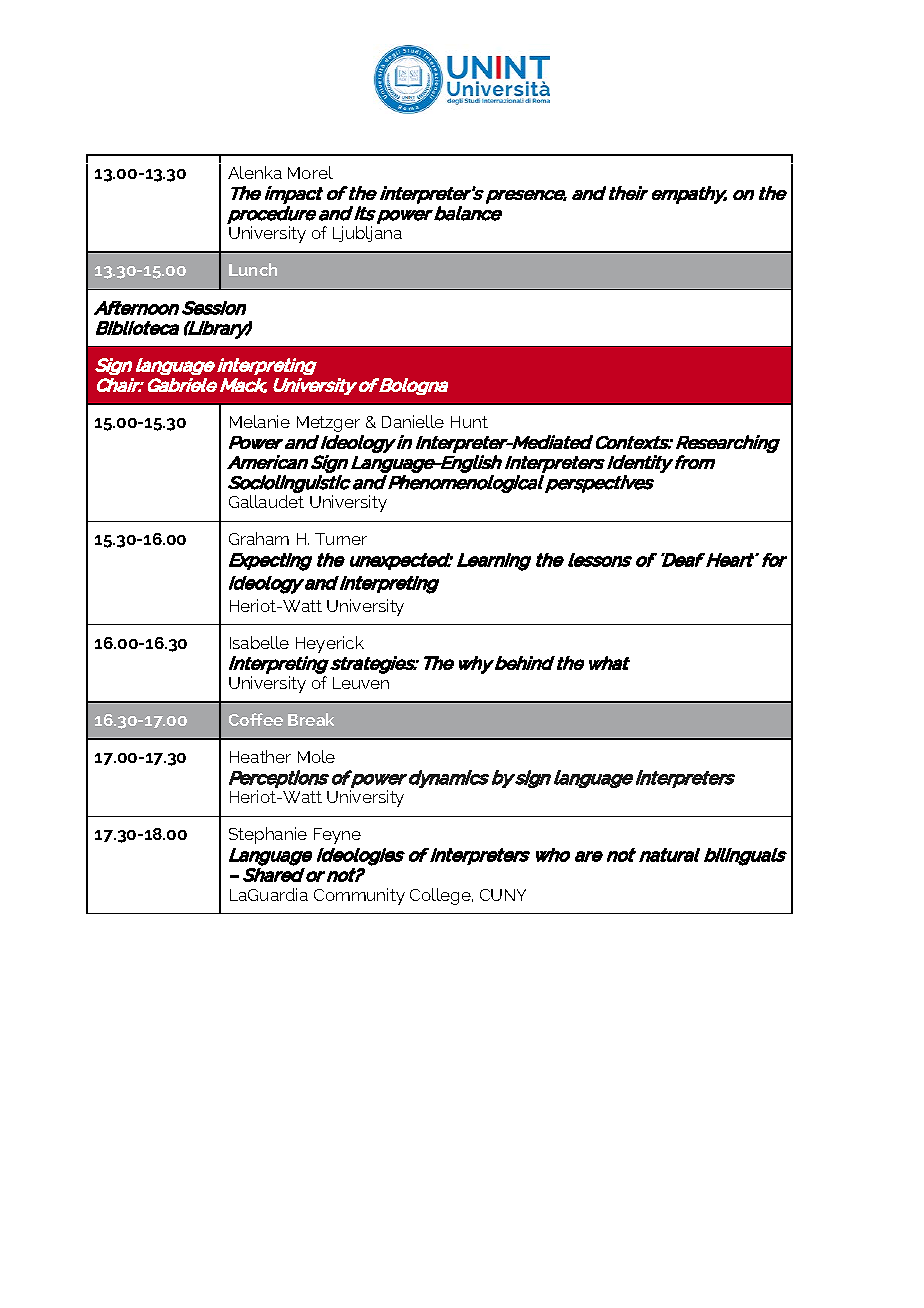  I want to click on Danielle, so click(413, 421).
